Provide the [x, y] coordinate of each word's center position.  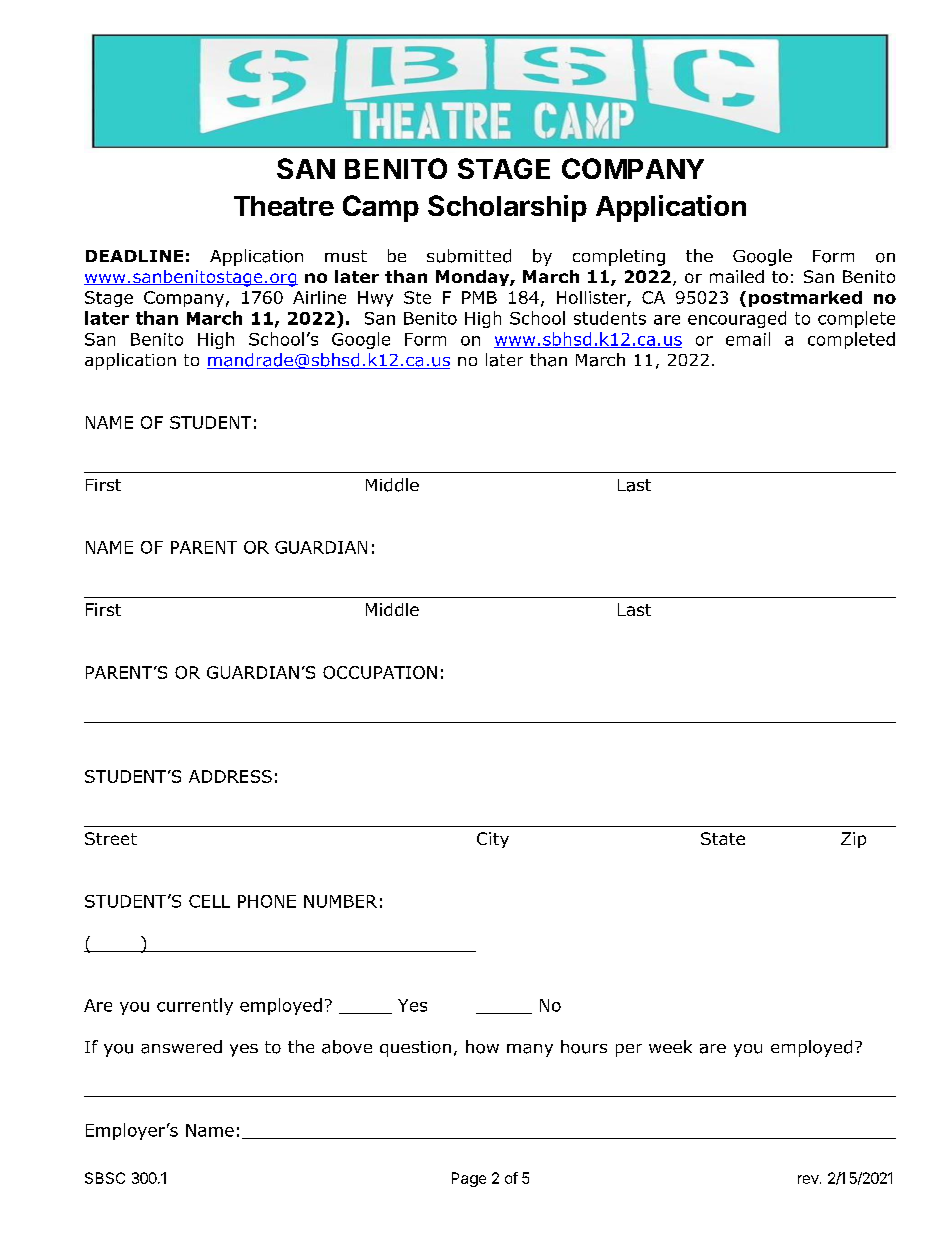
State [723, 838]
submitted [469, 256]
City [493, 840]
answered [181, 1047]
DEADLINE [134, 256]
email [748, 339]
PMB [479, 297]
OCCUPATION [380, 672]
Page [469, 1179]
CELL [209, 901]
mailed [737, 276]
